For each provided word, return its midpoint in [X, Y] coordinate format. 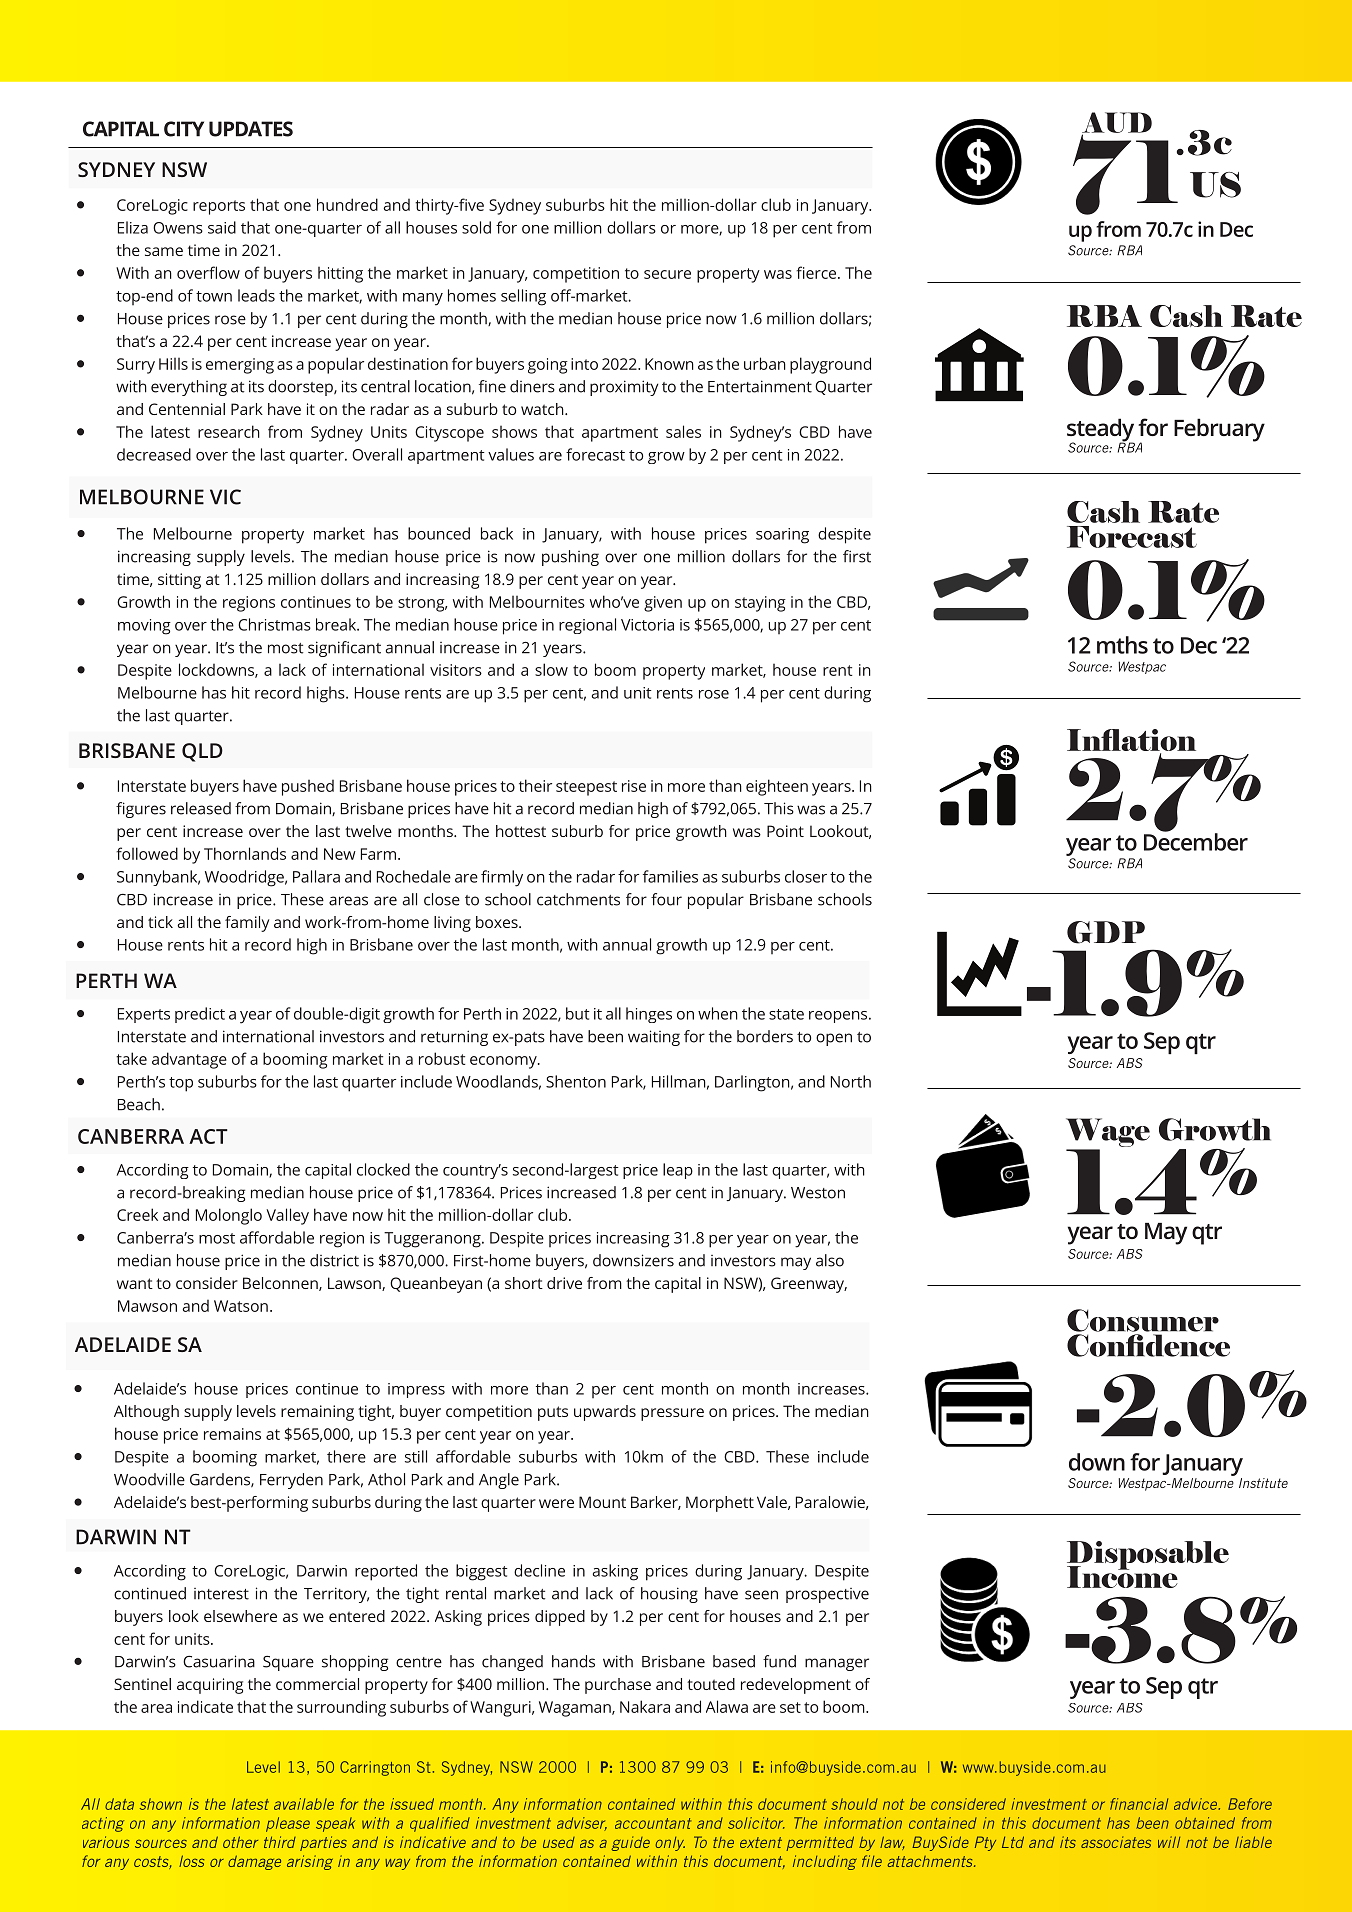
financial [1139, 1804]
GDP [1106, 932]
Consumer [1143, 1320]
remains [232, 1434]
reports [219, 207]
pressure [672, 1414]
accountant [653, 1823]
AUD [1117, 123]
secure [667, 274]
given [663, 604]
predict [200, 1015]
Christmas [274, 624]
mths [1122, 645]
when [718, 1013]
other [240, 1842]
